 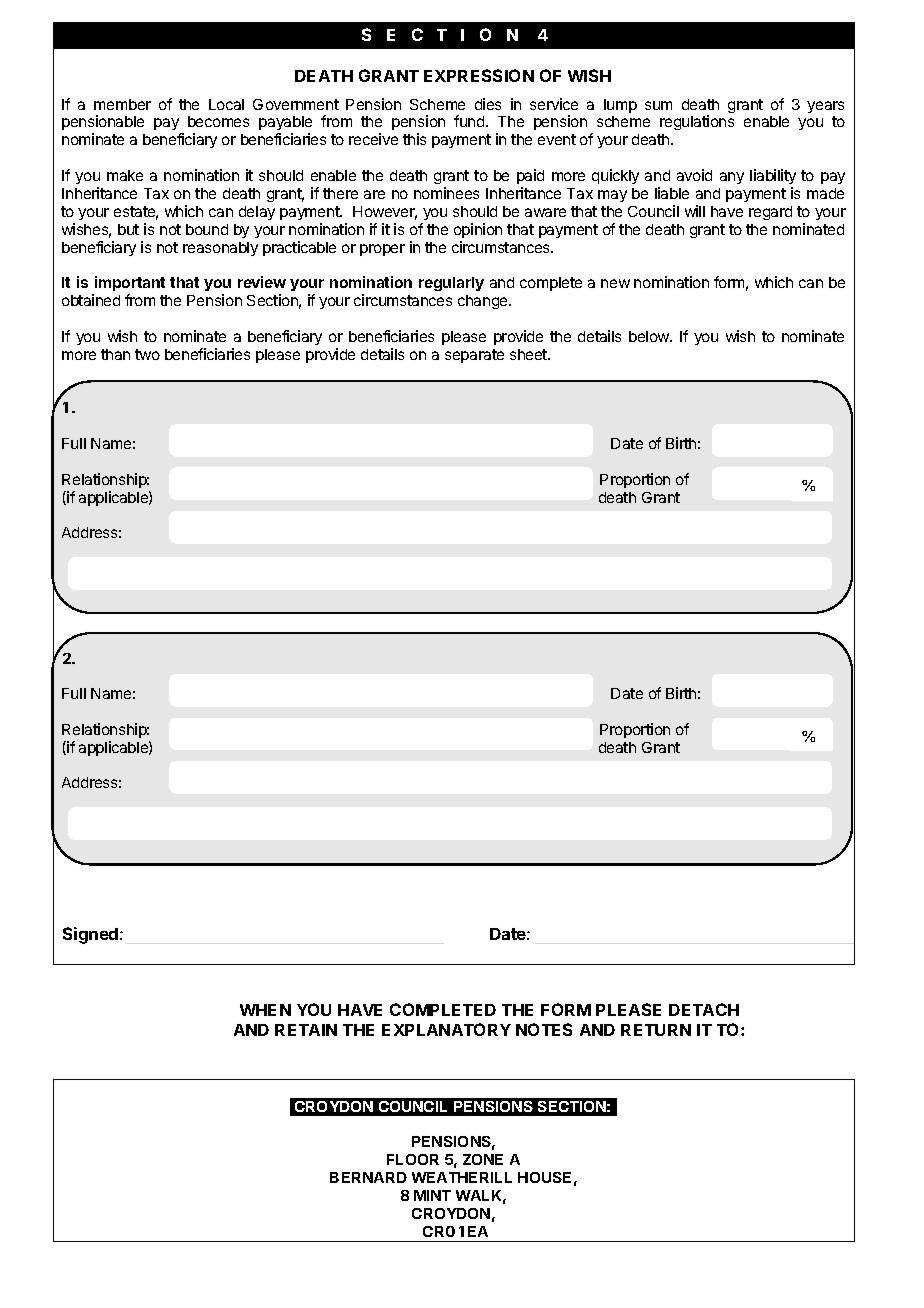 I want to click on ZONE, so click(x=483, y=1159).
